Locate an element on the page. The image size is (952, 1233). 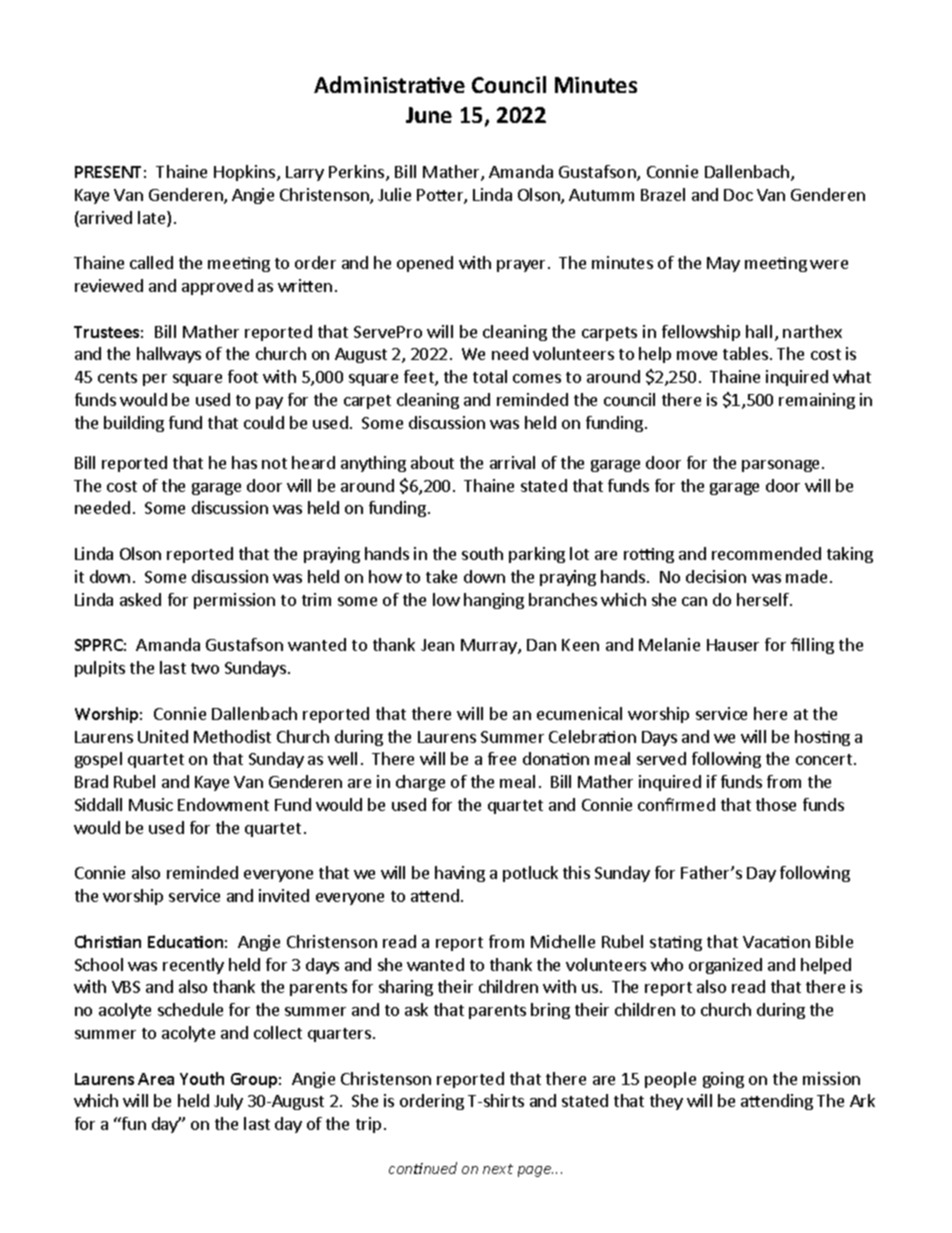
July is located at coordinates (228, 1102).
